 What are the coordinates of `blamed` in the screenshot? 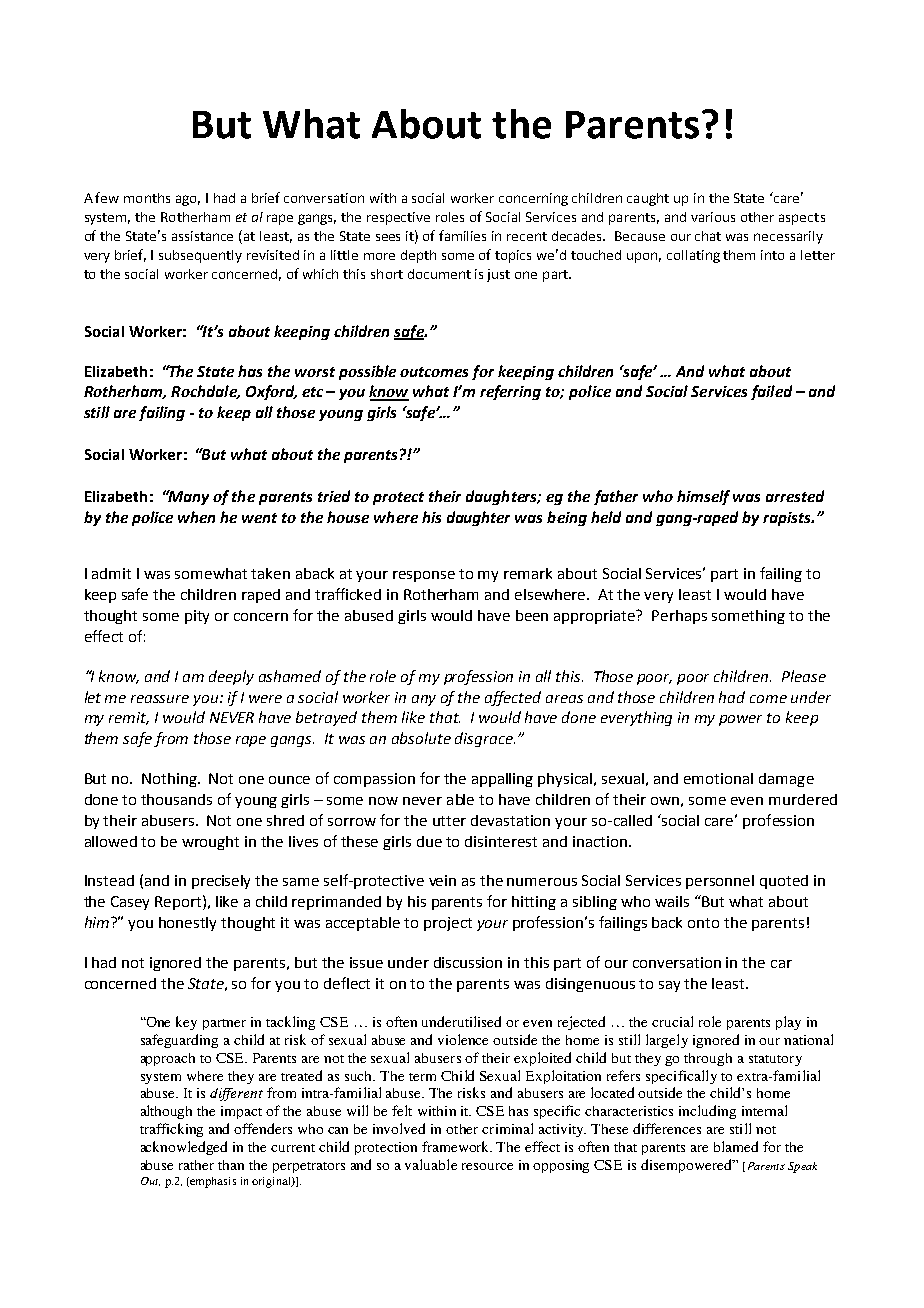 It's located at (736, 1146).
